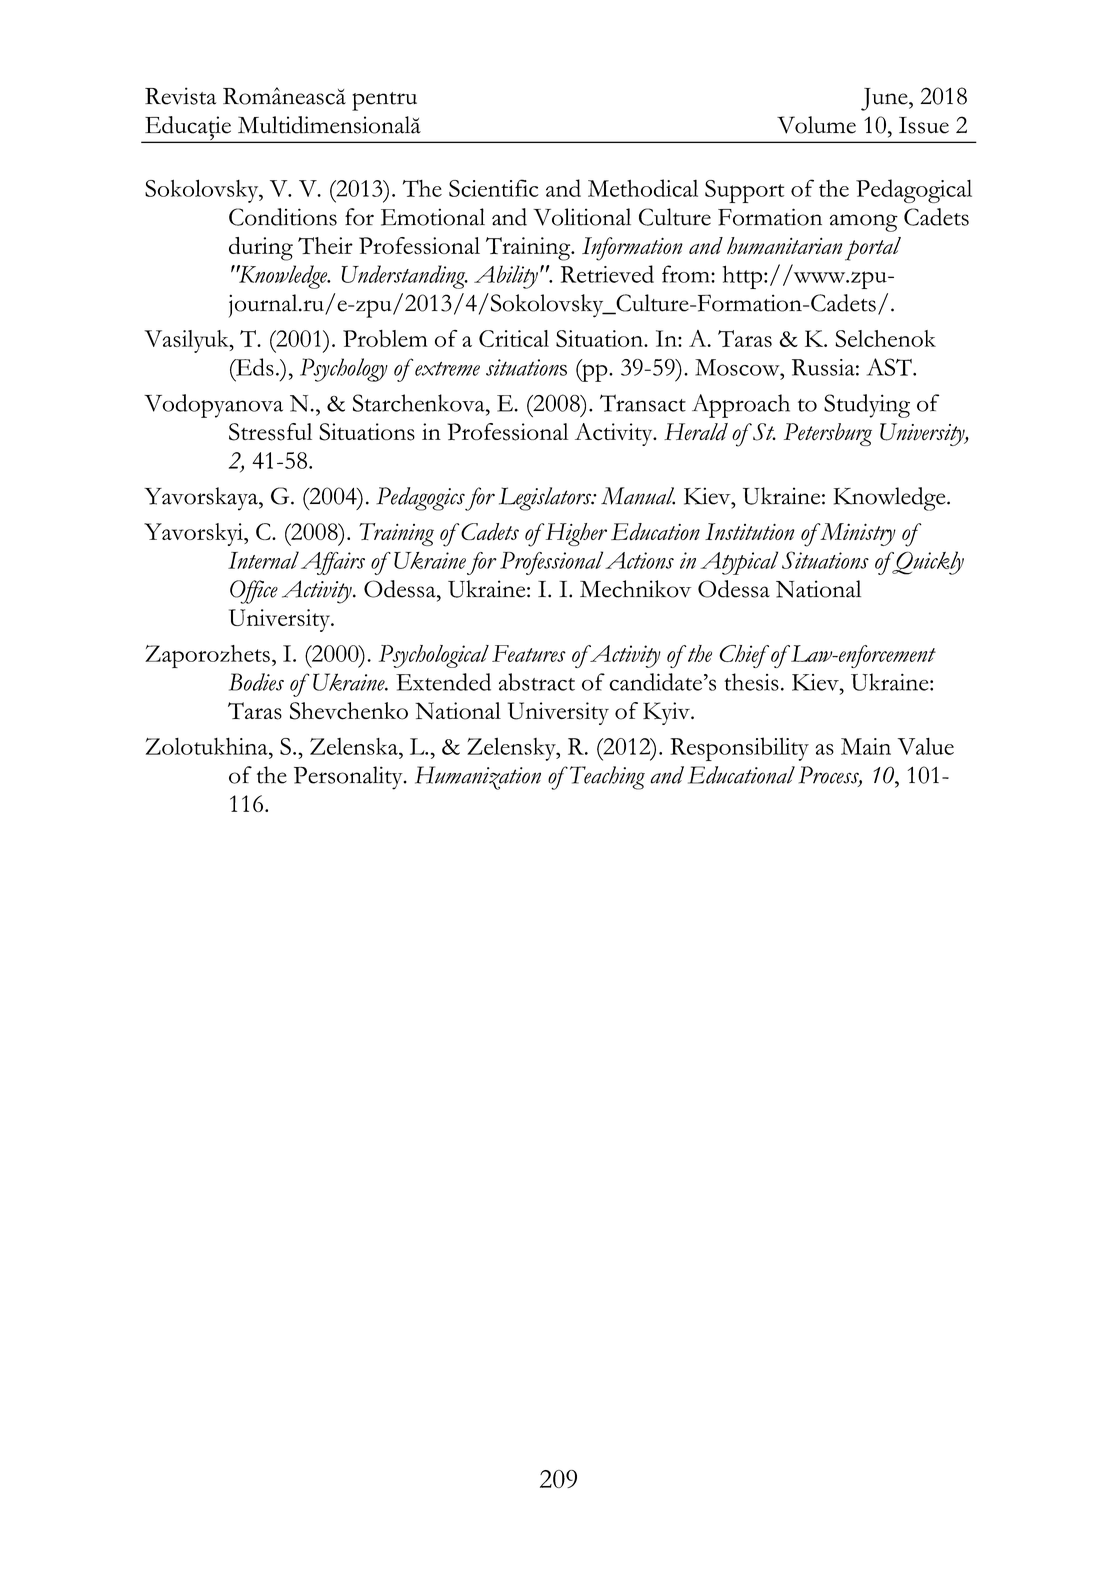  I want to click on Personality, so click(349, 778).
